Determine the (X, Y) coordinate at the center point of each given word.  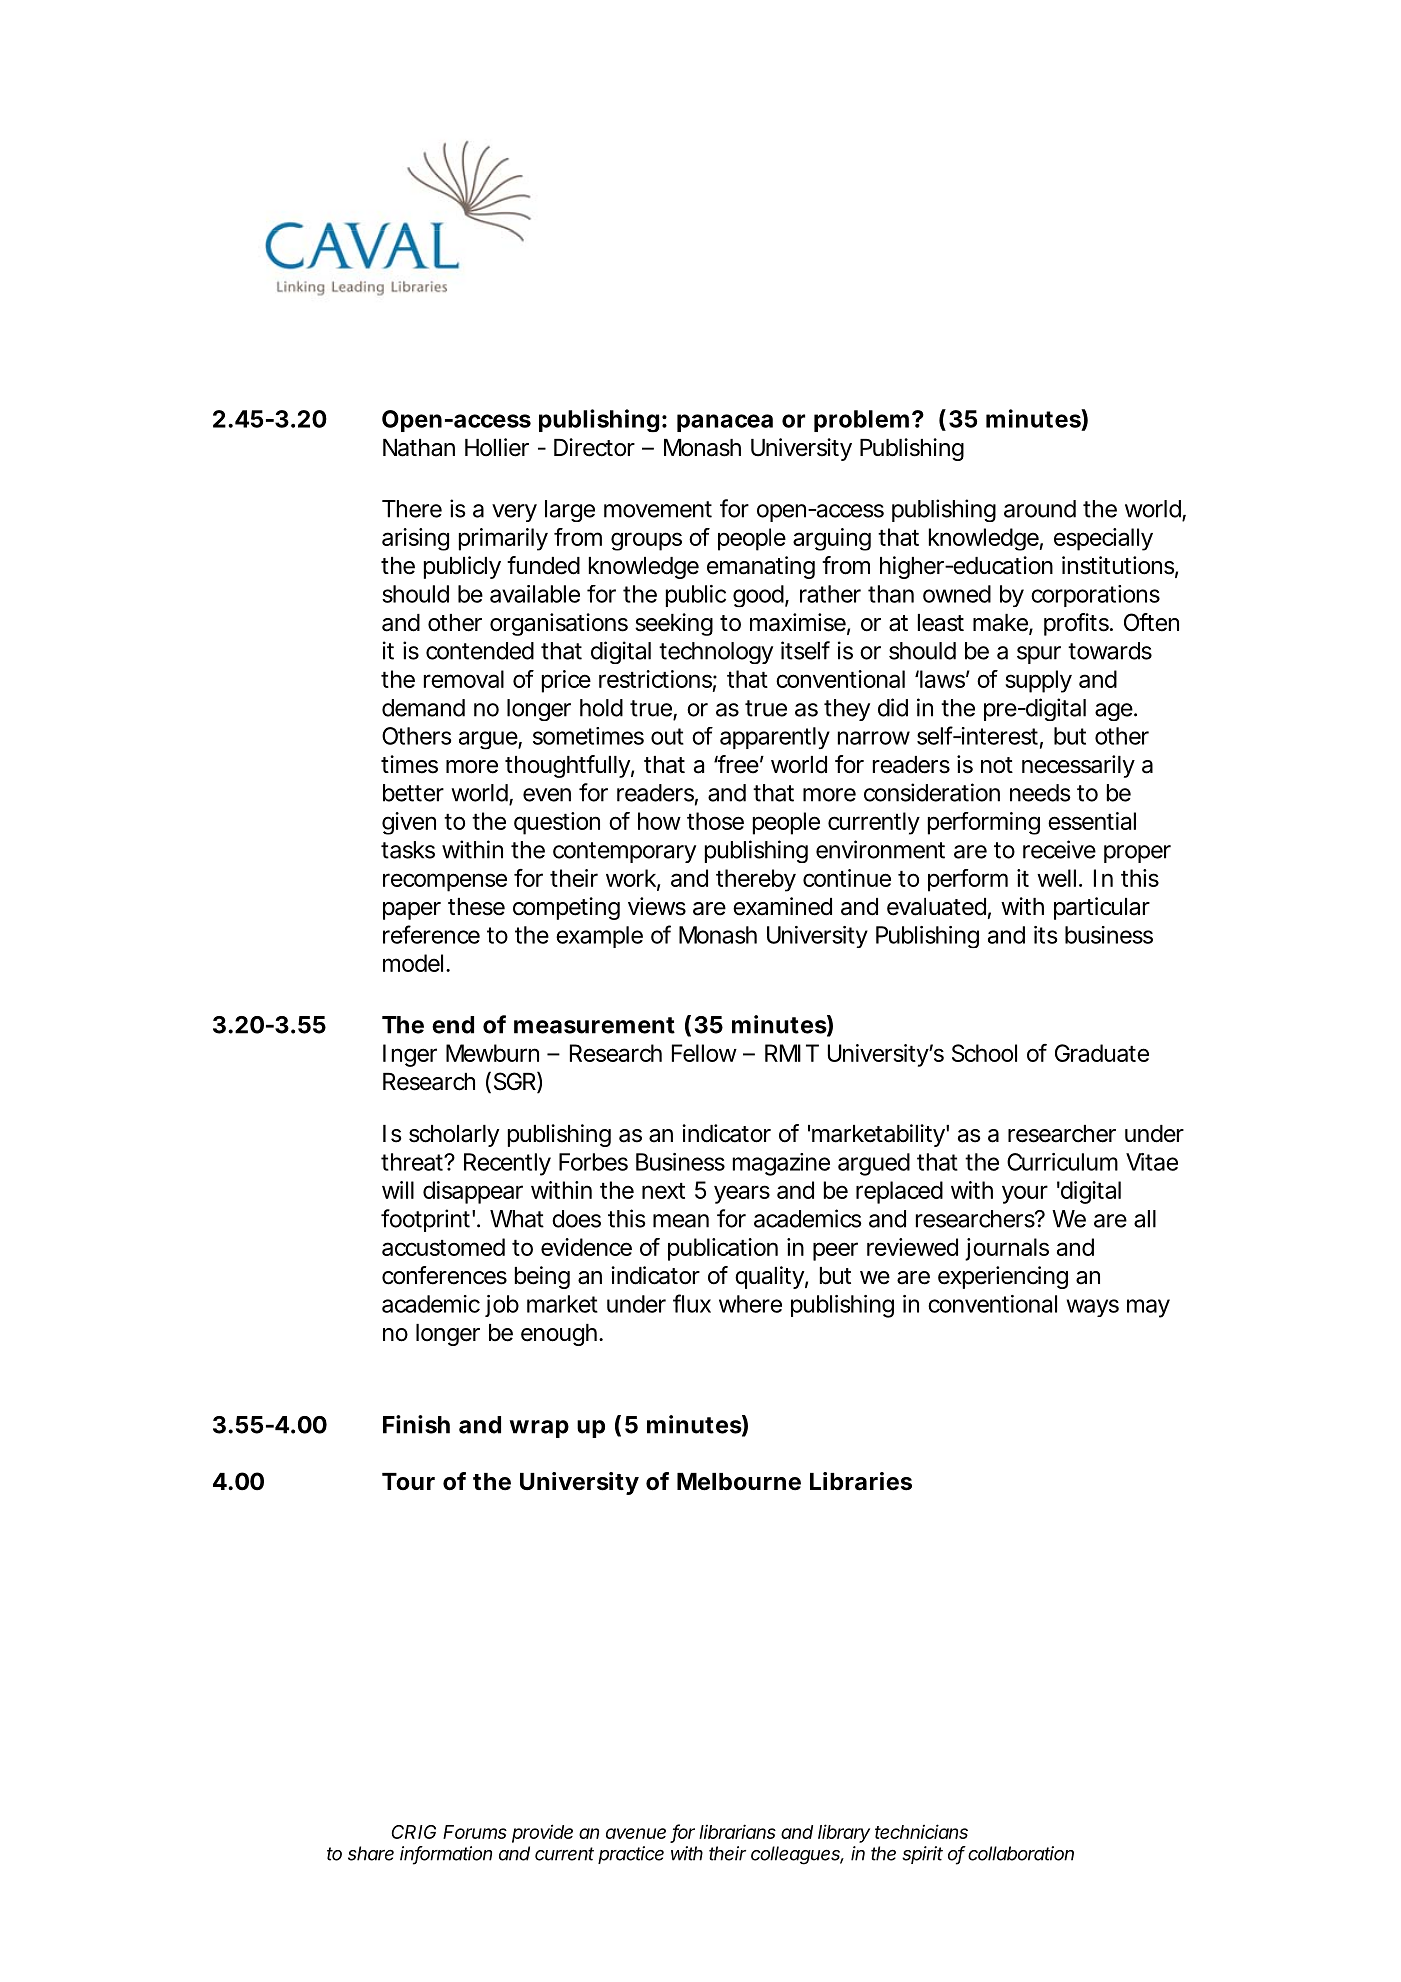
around (1040, 509)
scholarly (454, 1136)
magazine (781, 1164)
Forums (475, 1832)
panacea (725, 423)
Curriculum (1062, 1162)
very (514, 513)
